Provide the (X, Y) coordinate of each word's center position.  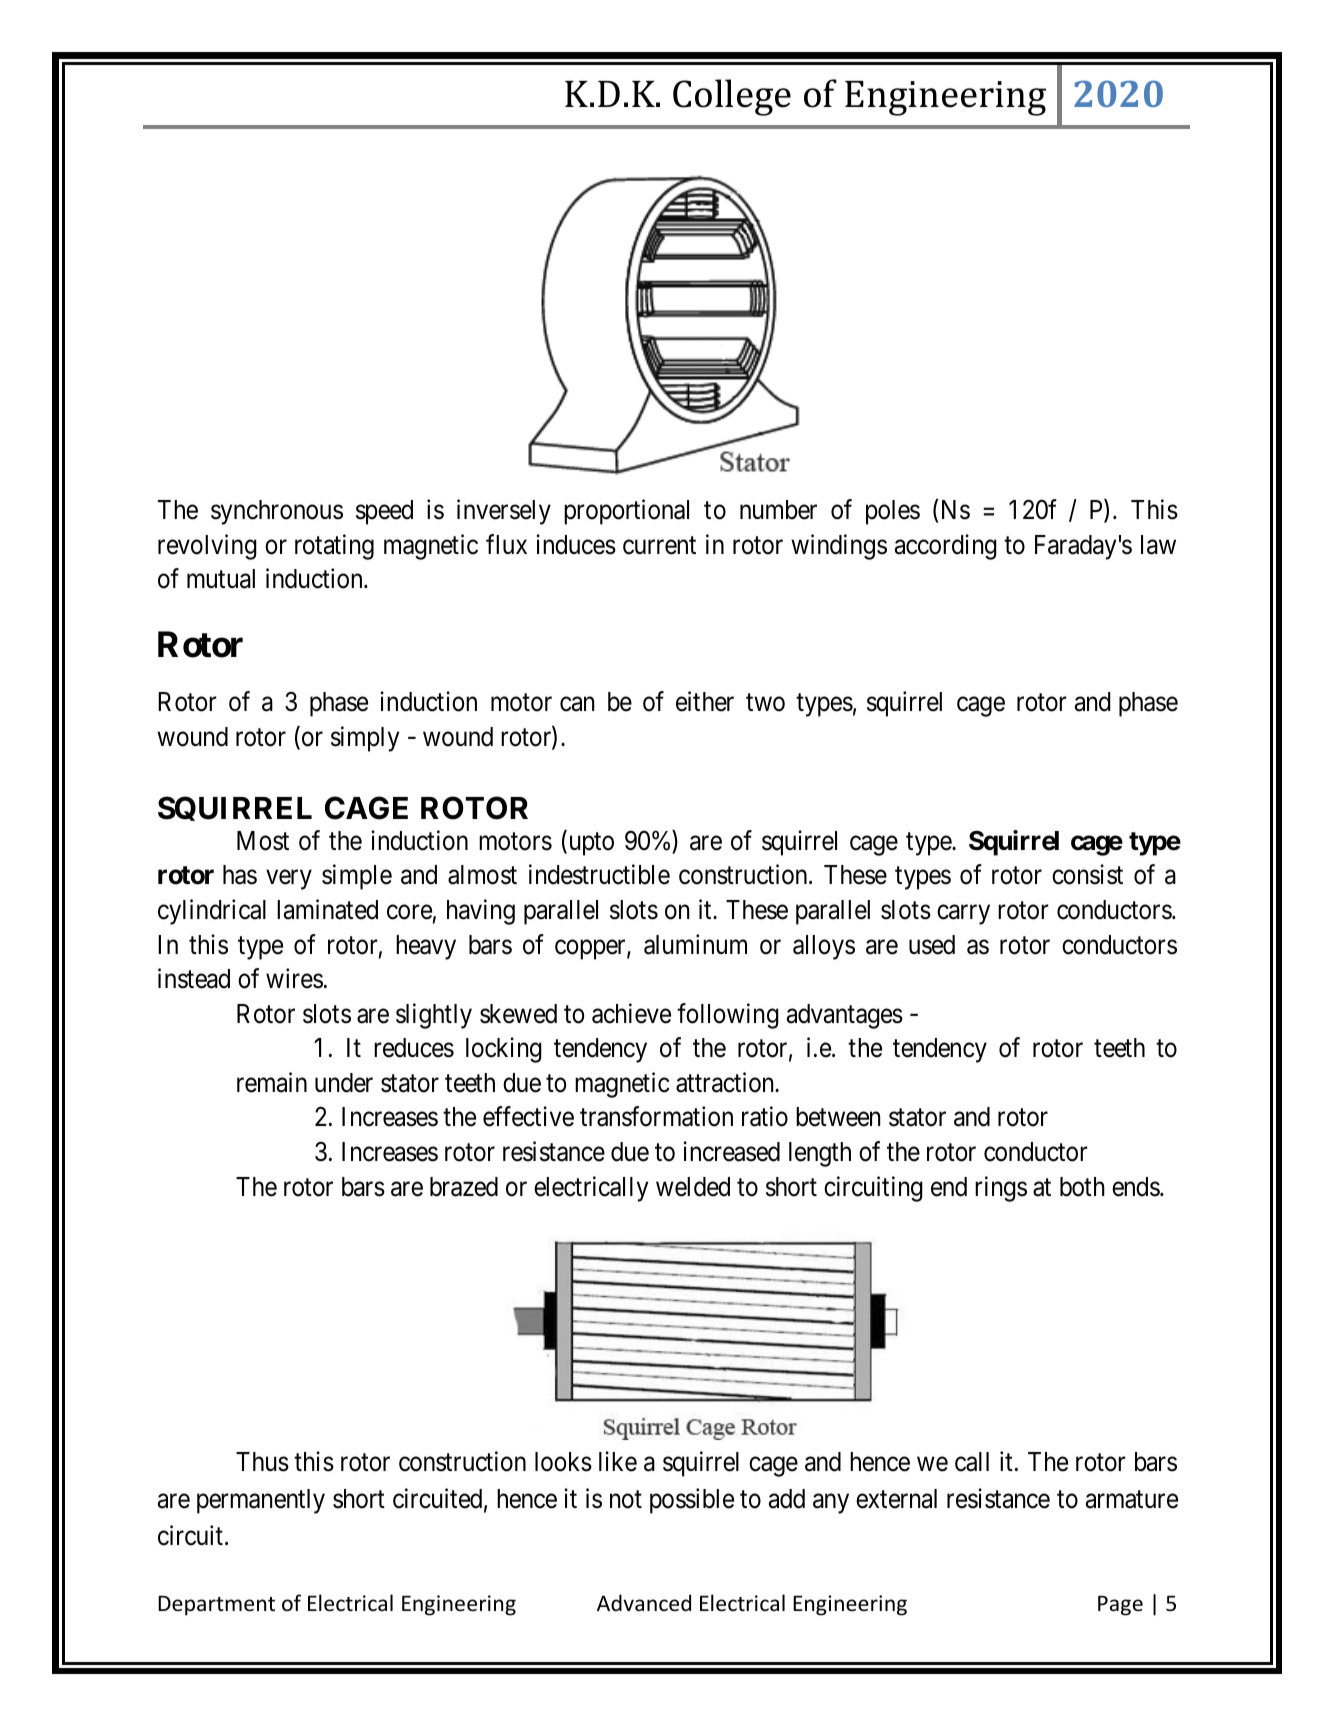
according (946, 547)
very (289, 880)
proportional (626, 512)
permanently (261, 1501)
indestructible (599, 874)
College (732, 97)
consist (1087, 874)
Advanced (644, 1603)
